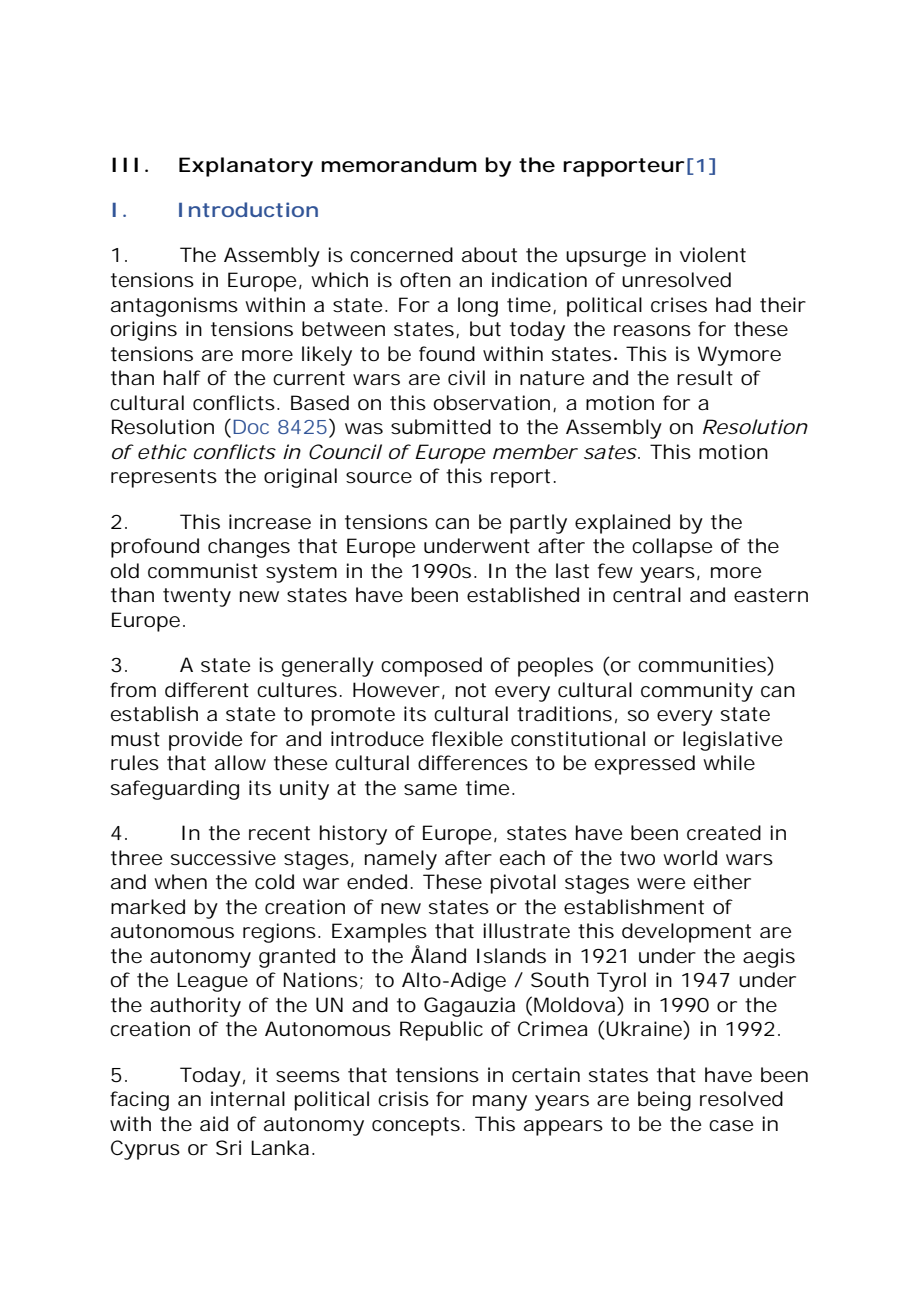 The height and width of the screenshot is (1308, 924). Describe the element at coordinates (489, 255) in the screenshot. I see `about` at that location.
